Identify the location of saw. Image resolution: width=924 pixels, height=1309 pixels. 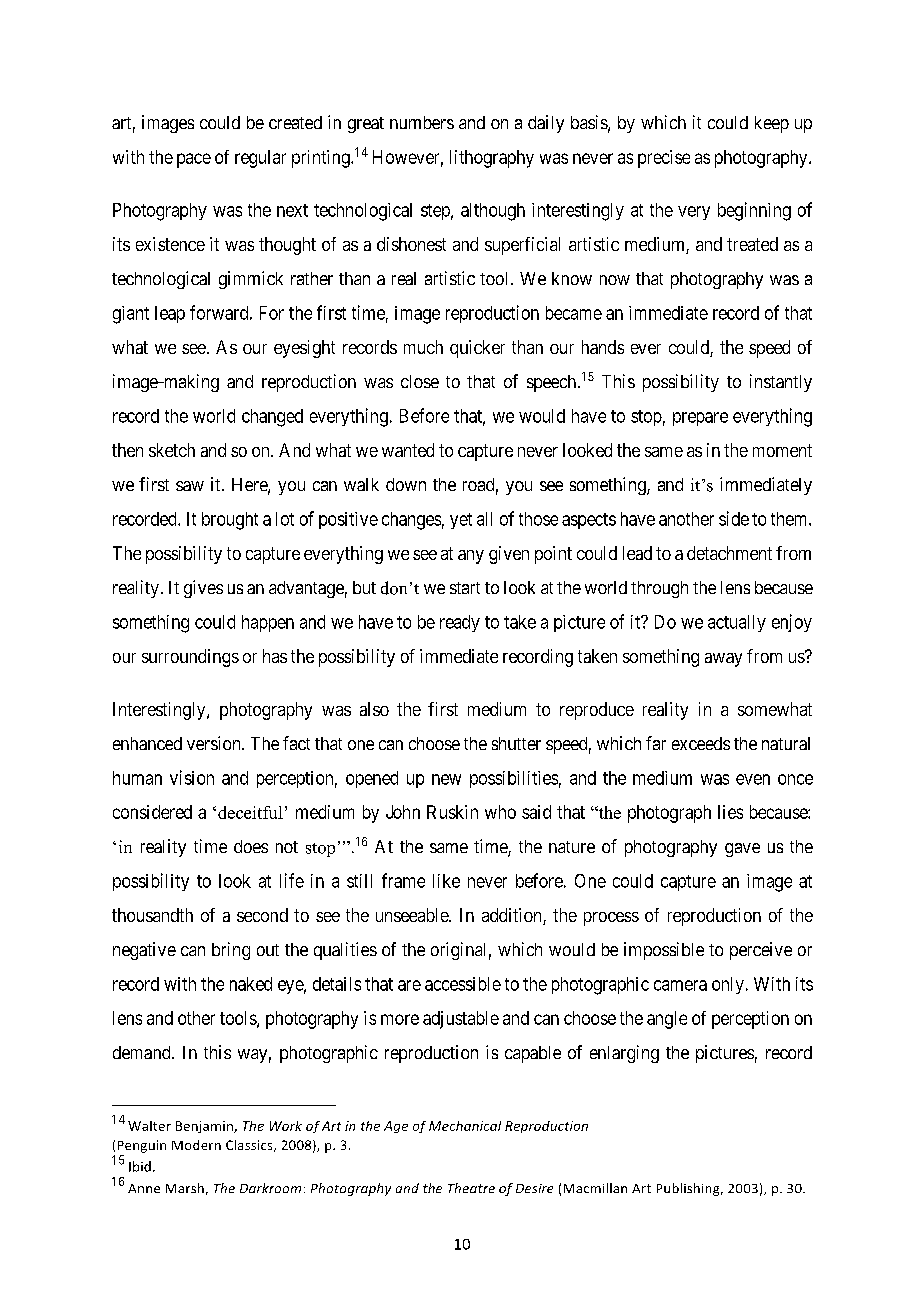
(190, 486).
